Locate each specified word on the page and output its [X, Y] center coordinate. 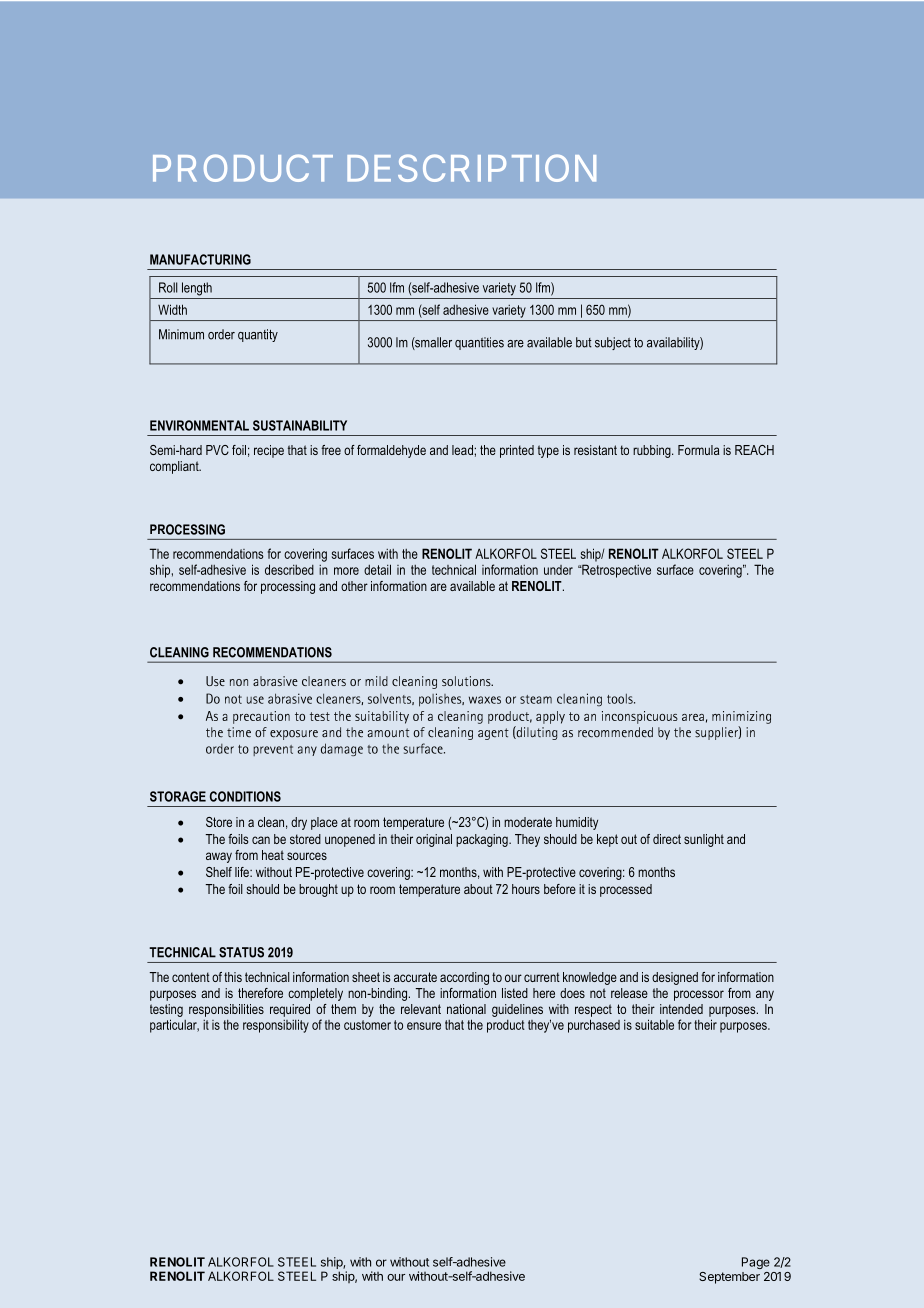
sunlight [704, 840]
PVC [217, 450]
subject [613, 343]
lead [463, 450]
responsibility [276, 1026]
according [464, 978]
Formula [699, 450]
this [233, 977]
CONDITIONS [245, 796]
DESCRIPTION [471, 168]
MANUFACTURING [200, 259]
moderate [528, 822]
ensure [424, 1026]
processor [699, 995]
